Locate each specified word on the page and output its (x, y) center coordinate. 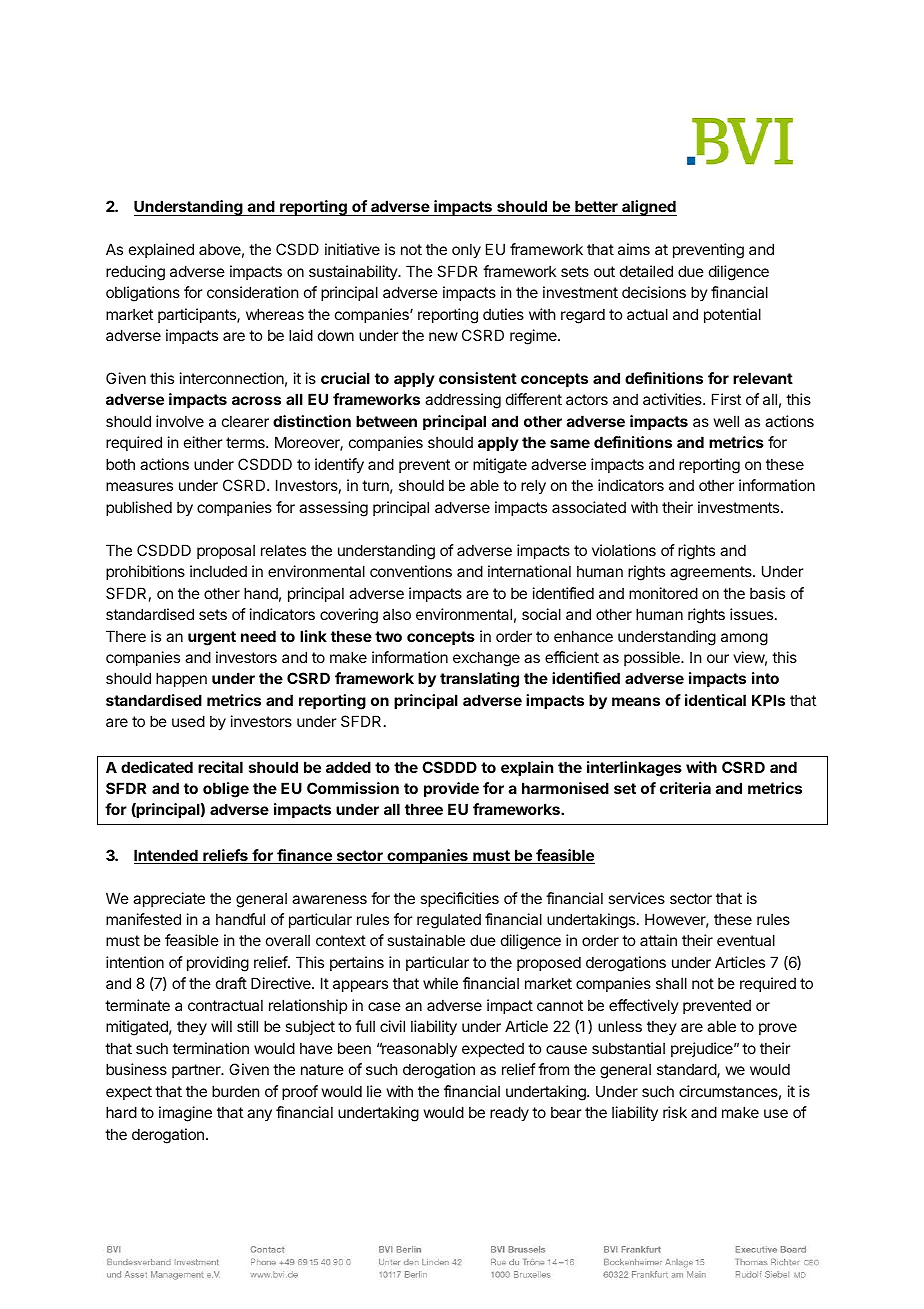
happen (181, 679)
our (718, 658)
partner (197, 1071)
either (203, 442)
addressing (463, 401)
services (636, 898)
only (466, 250)
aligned (648, 208)
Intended (167, 856)
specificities (459, 899)
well (726, 421)
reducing (135, 273)
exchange (486, 659)
